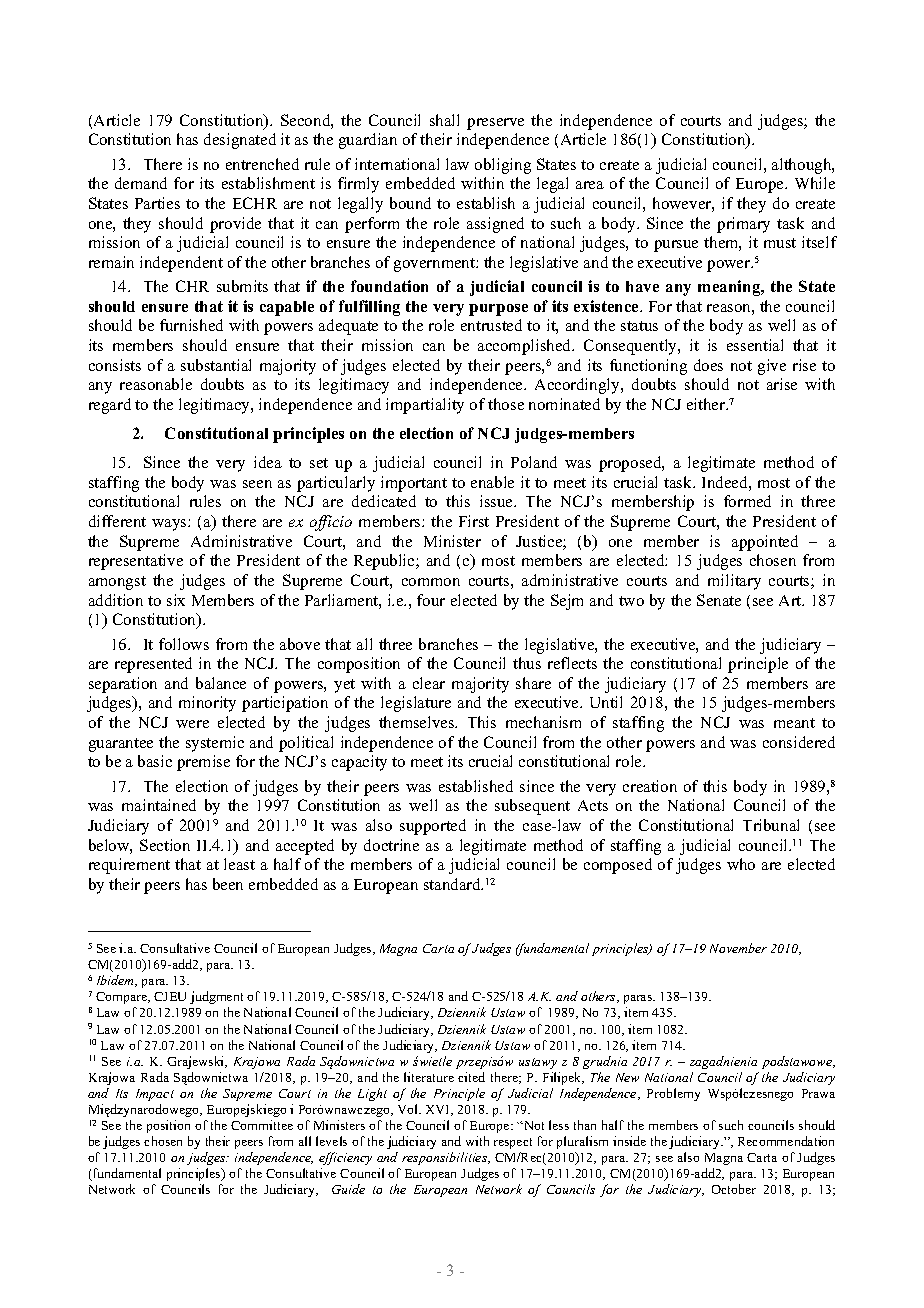 The image size is (924, 1308). I want to click on supported, so click(433, 827).
